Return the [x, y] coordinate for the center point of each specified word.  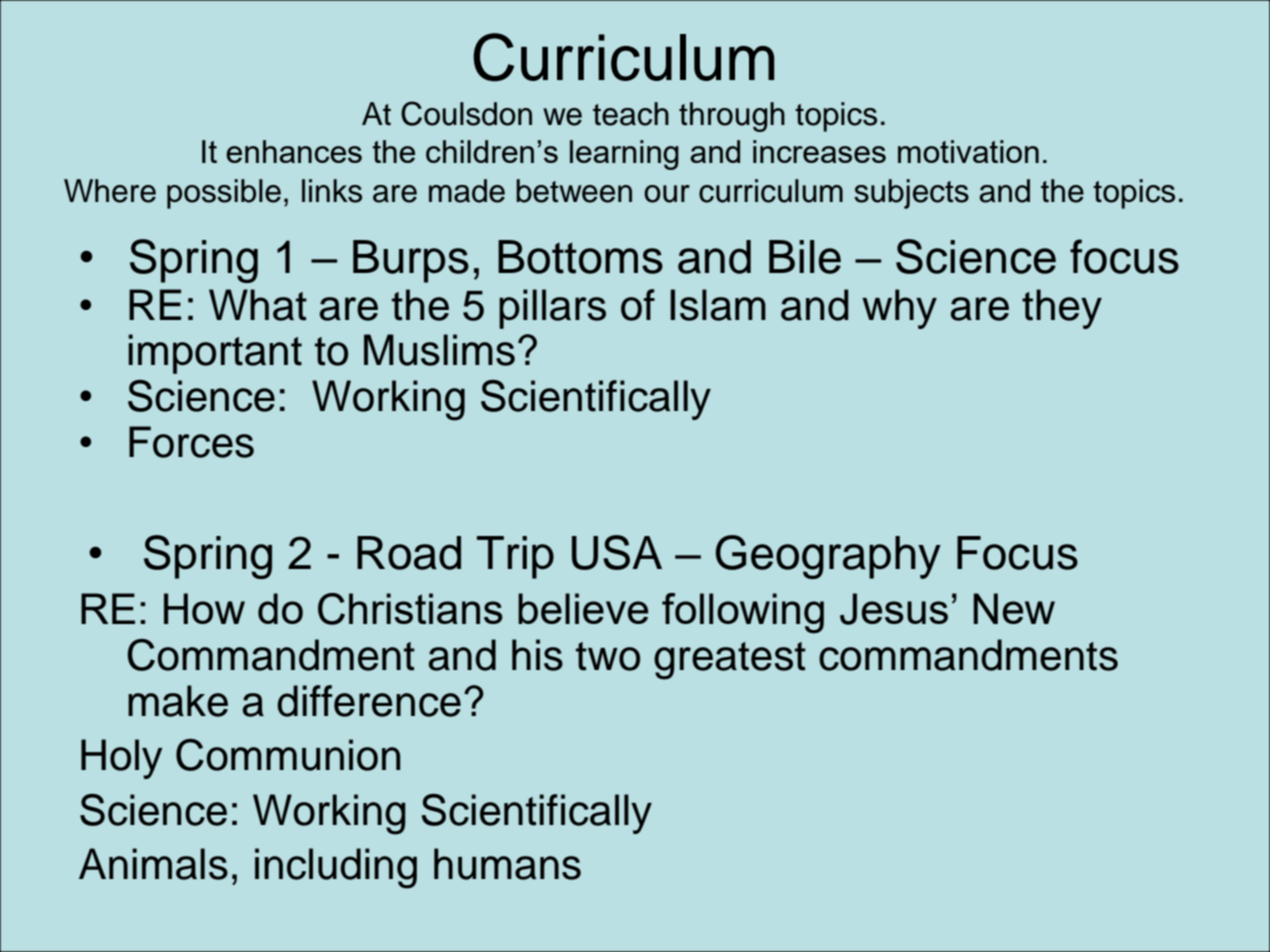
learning [624, 155]
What [258, 305]
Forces [191, 442]
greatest [730, 661]
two [608, 656]
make [178, 701]
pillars [552, 309]
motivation [968, 151]
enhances [294, 151]
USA [617, 552]
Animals [153, 864]
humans [507, 864]
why [899, 309]
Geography [828, 557]
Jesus [894, 609]
